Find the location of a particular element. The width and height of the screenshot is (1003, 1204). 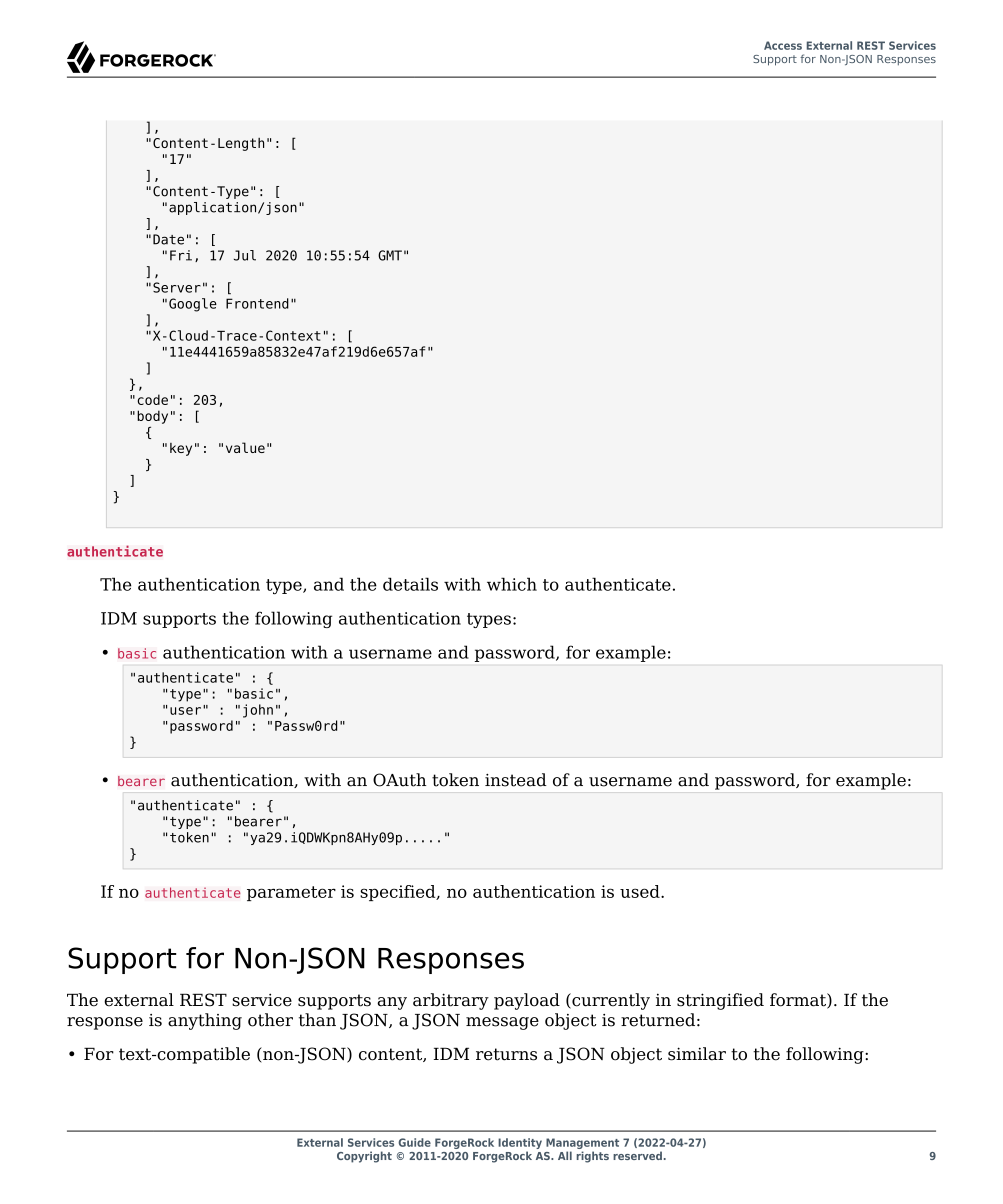

Date is located at coordinates (168, 239).
